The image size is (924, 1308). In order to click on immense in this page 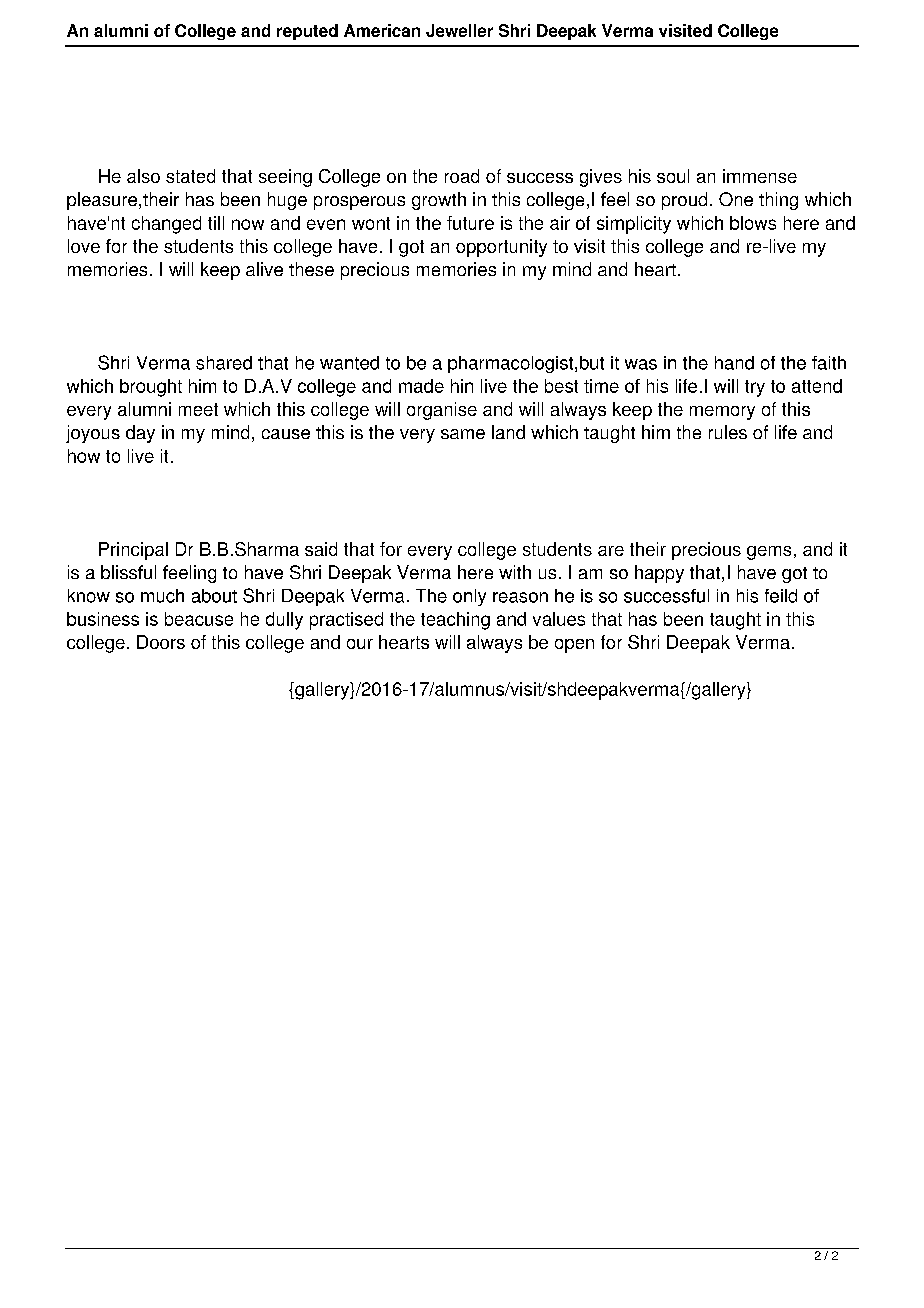, I will do `click(760, 176)`.
